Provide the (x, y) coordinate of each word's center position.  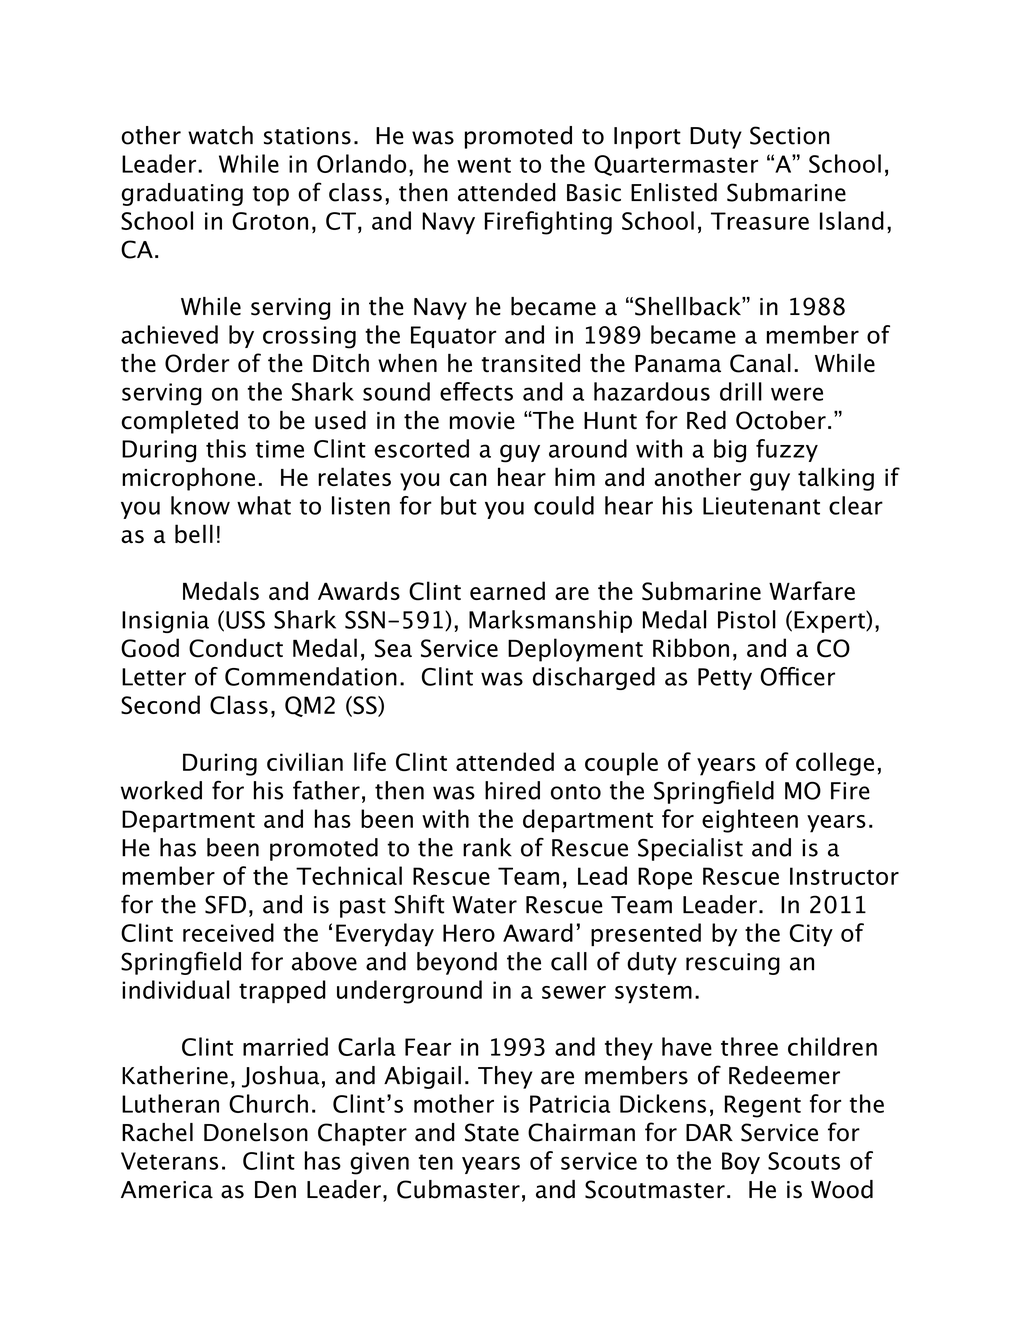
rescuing (733, 964)
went (484, 165)
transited (530, 363)
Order (197, 363)
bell (194, 533)
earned (507, 590)
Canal (760, 363)
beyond (457, 963)
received (228, 932)
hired (512, 790)
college (835, 764)
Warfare (812, 590)
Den (275, 1190)
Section (790, 135)
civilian (305, 761)
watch (220, 135)
